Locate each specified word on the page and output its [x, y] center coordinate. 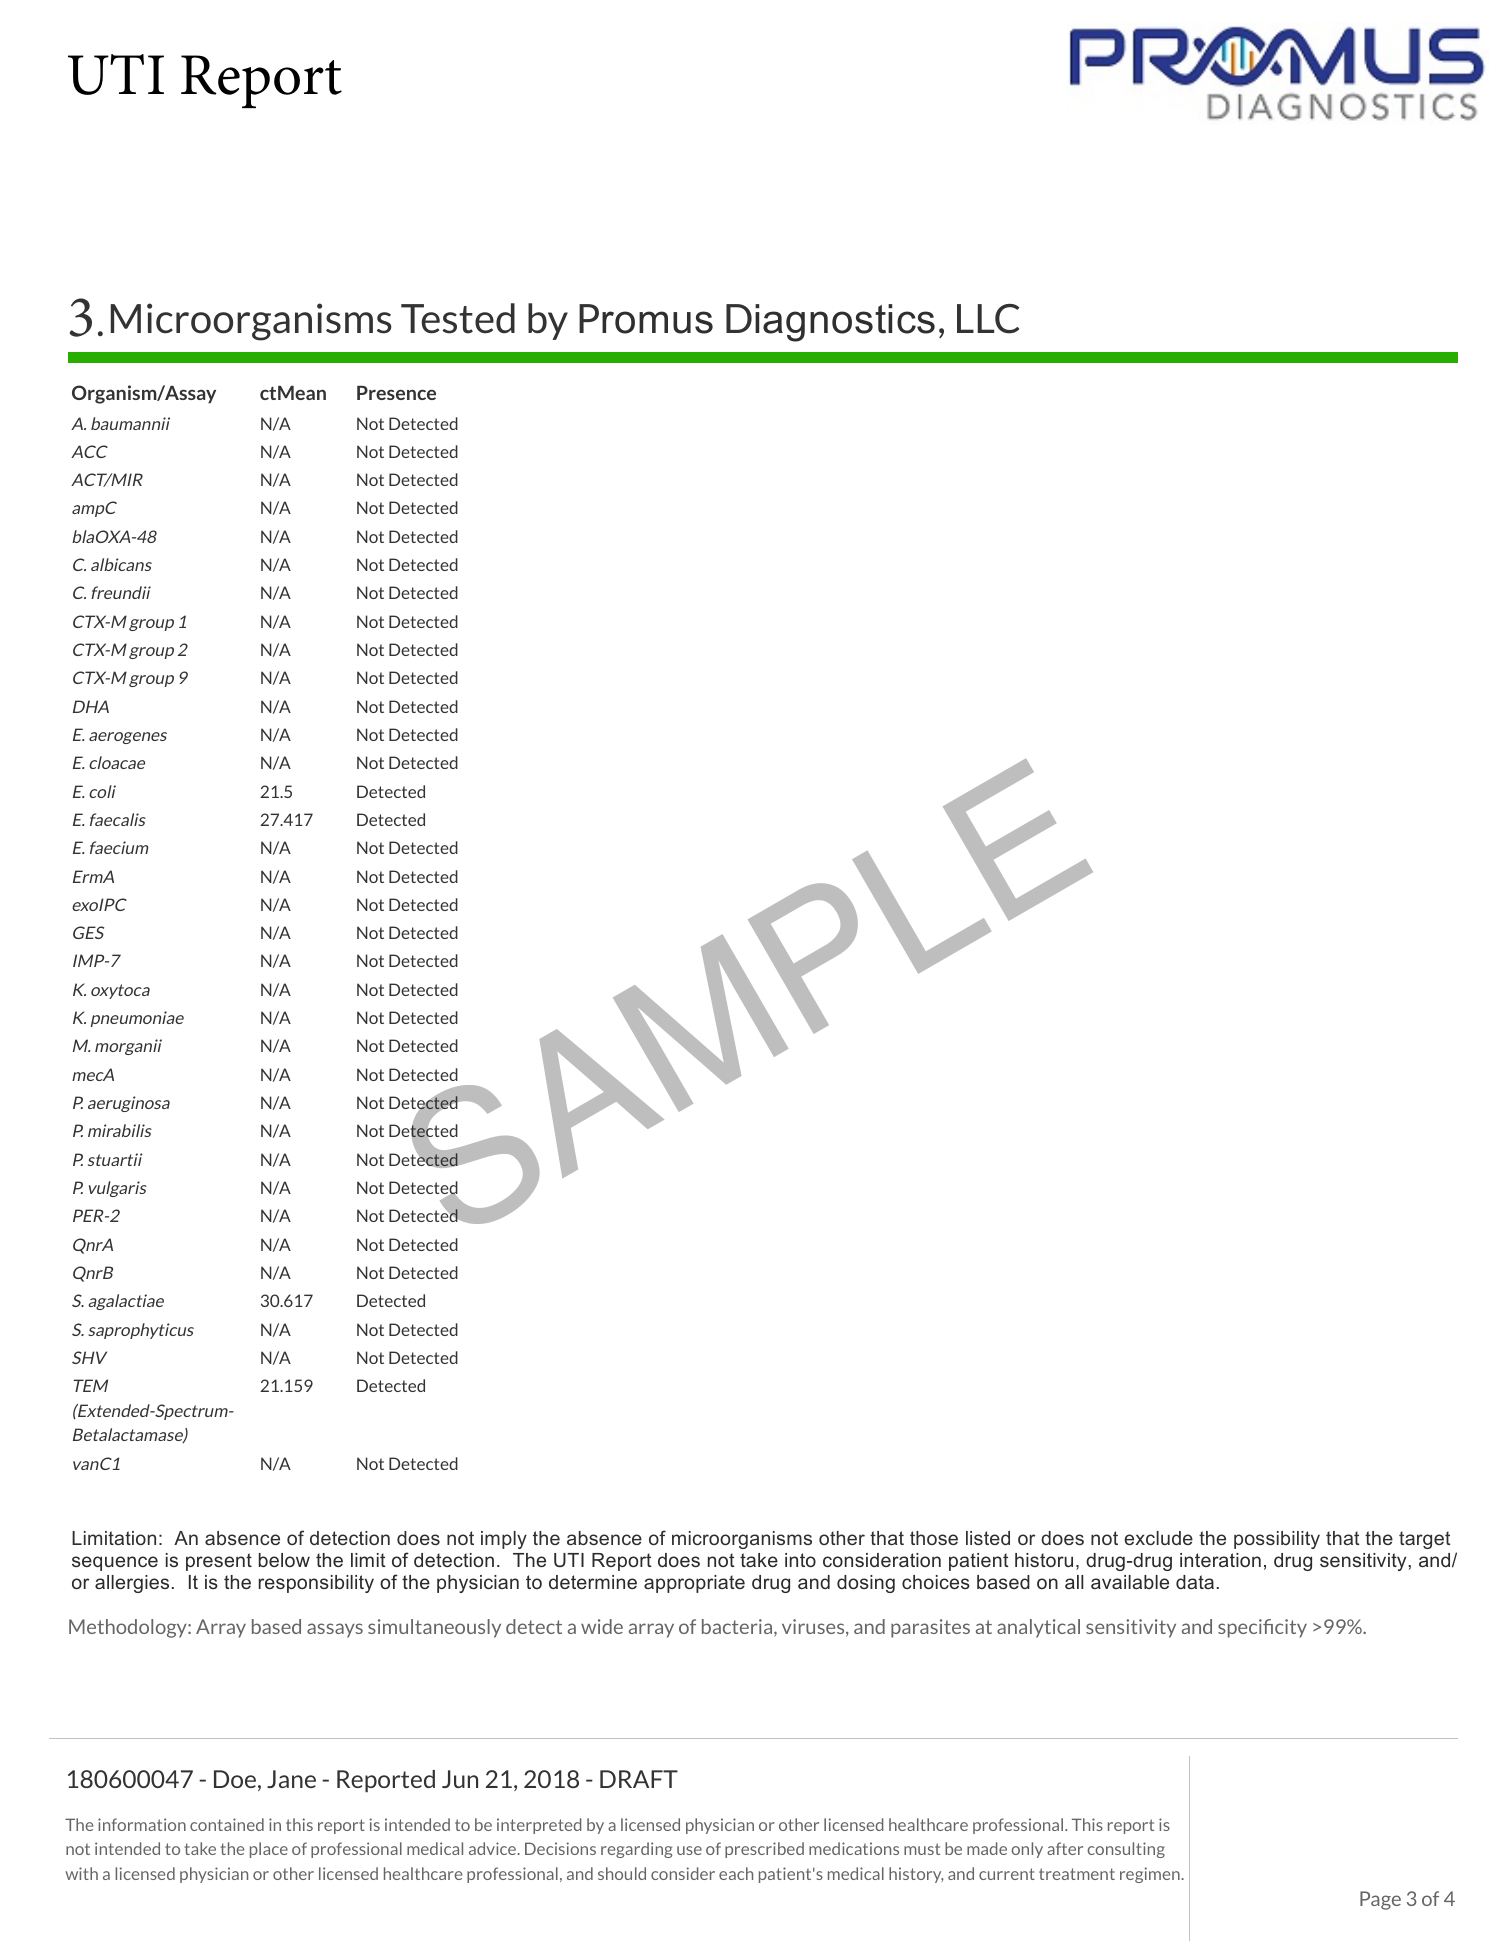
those [934, 1538]
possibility [1277, 1540]
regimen [1151, 1875]
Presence [396, 393]
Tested [458, 318]
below [284, 1560]
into [800, 1560]
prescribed [764, 1850]
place [269, 1850]
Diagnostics [830, 323]
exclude [1158, 1538]
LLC [988, 319]
